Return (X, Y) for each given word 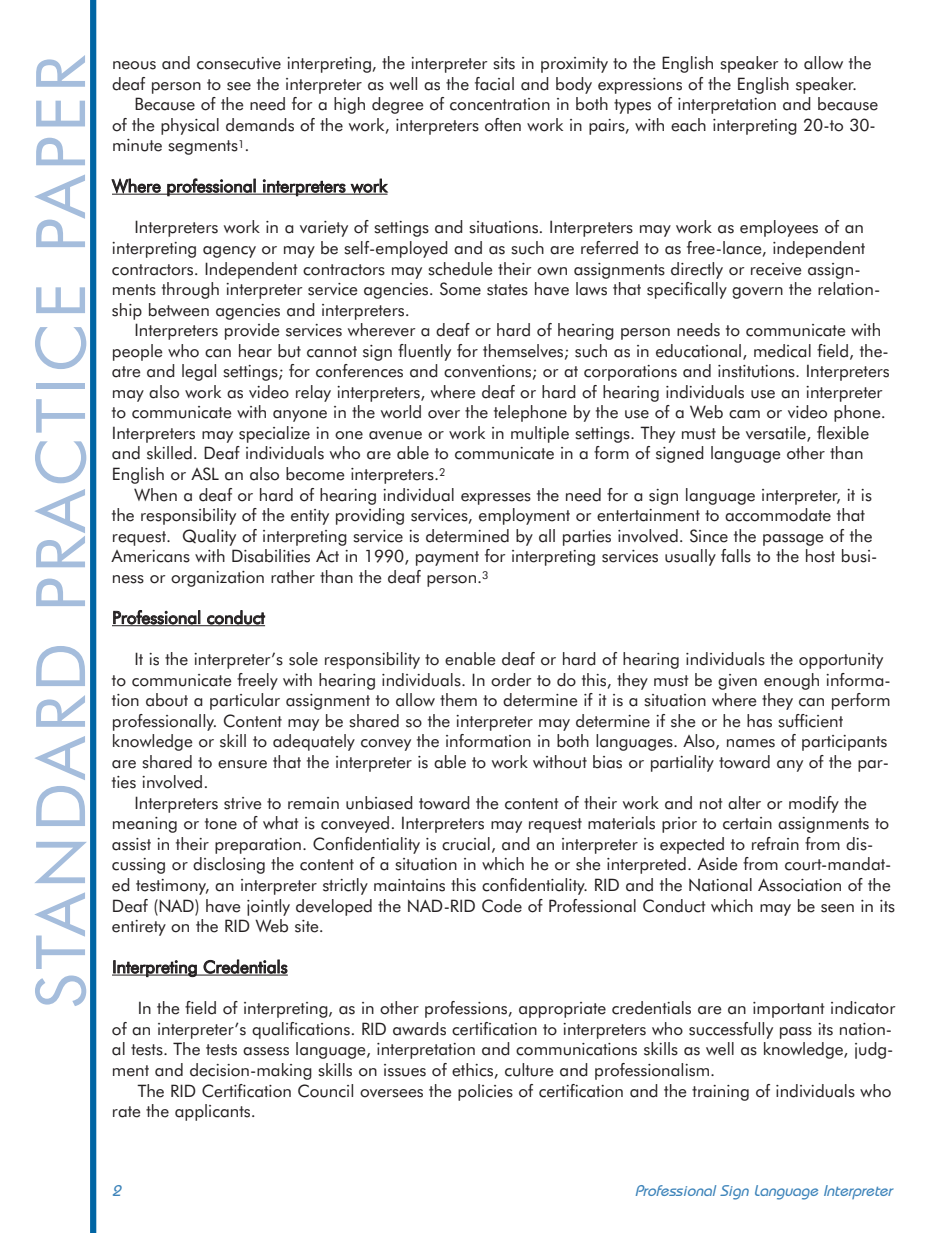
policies (485, 1092)
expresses (496, 499)
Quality (209, 537)
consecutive (239, 63)
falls (736, 556)
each (688, 125)
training (720, 1093)
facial (494, 84)
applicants (214, 1112)
